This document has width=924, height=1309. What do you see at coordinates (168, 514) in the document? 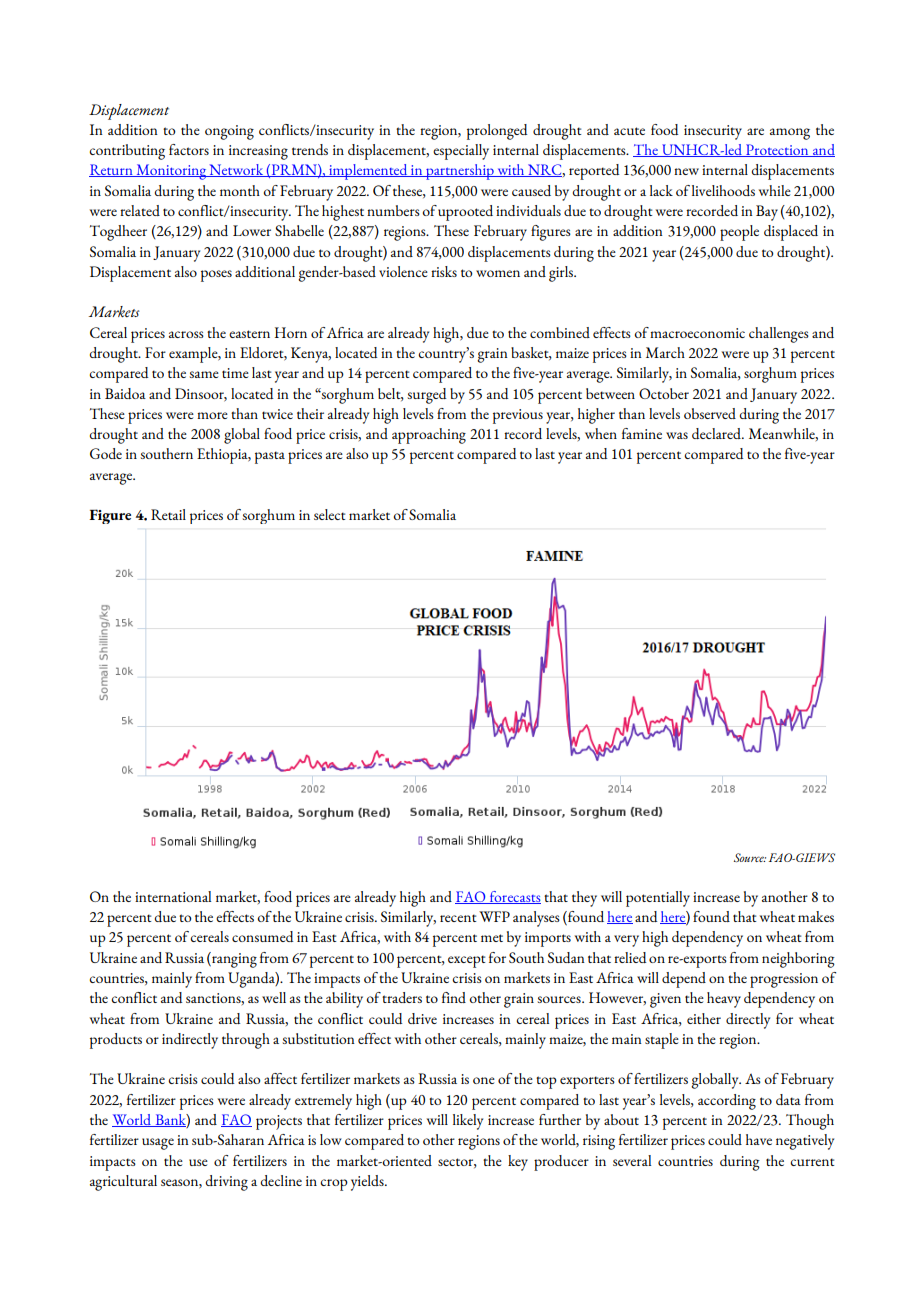
I see `Retail` at bounding box center [168, 514].
